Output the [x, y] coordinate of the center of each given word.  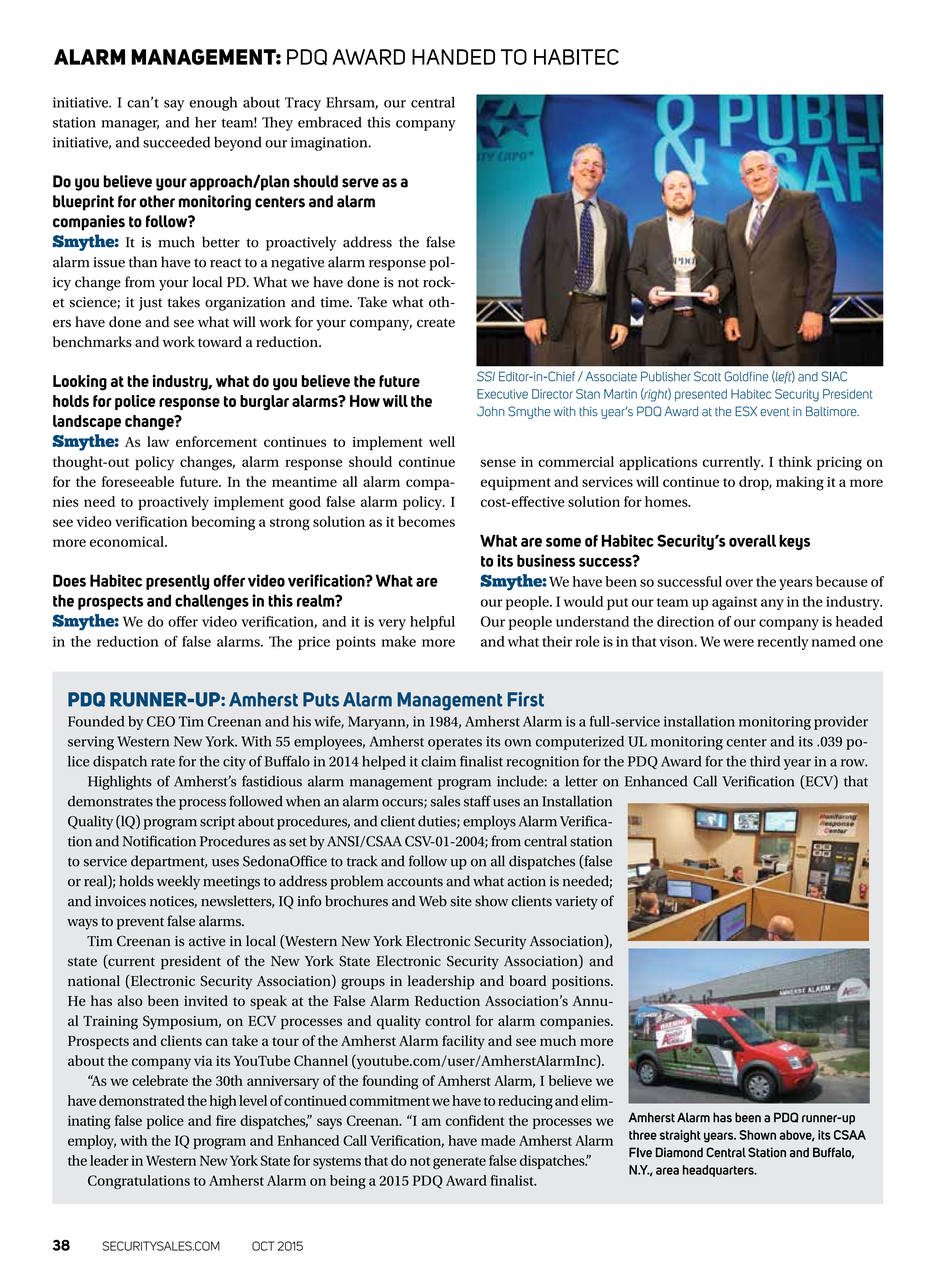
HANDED [453, 57]
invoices [120, 901]
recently [783, 643]
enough [213, 104]
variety [576, 903]
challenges [212, 602]
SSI [486, 376]
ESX [746, 411]
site [461, 901]
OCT [263, 1246]
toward [220, 342]
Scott [707, 376]
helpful [432, 623]
